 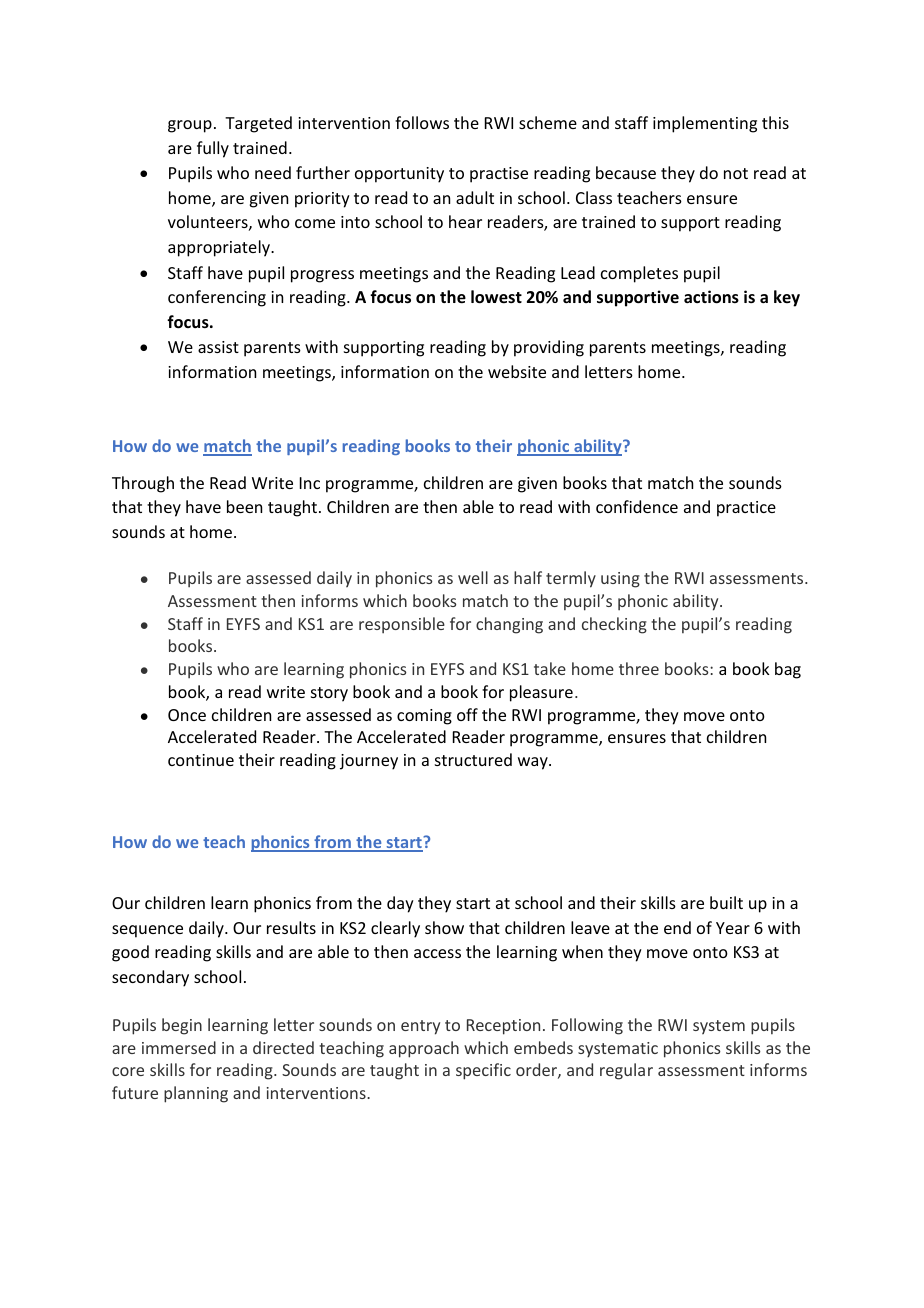 I want to click on specific, so click(x=483, y=1071).
